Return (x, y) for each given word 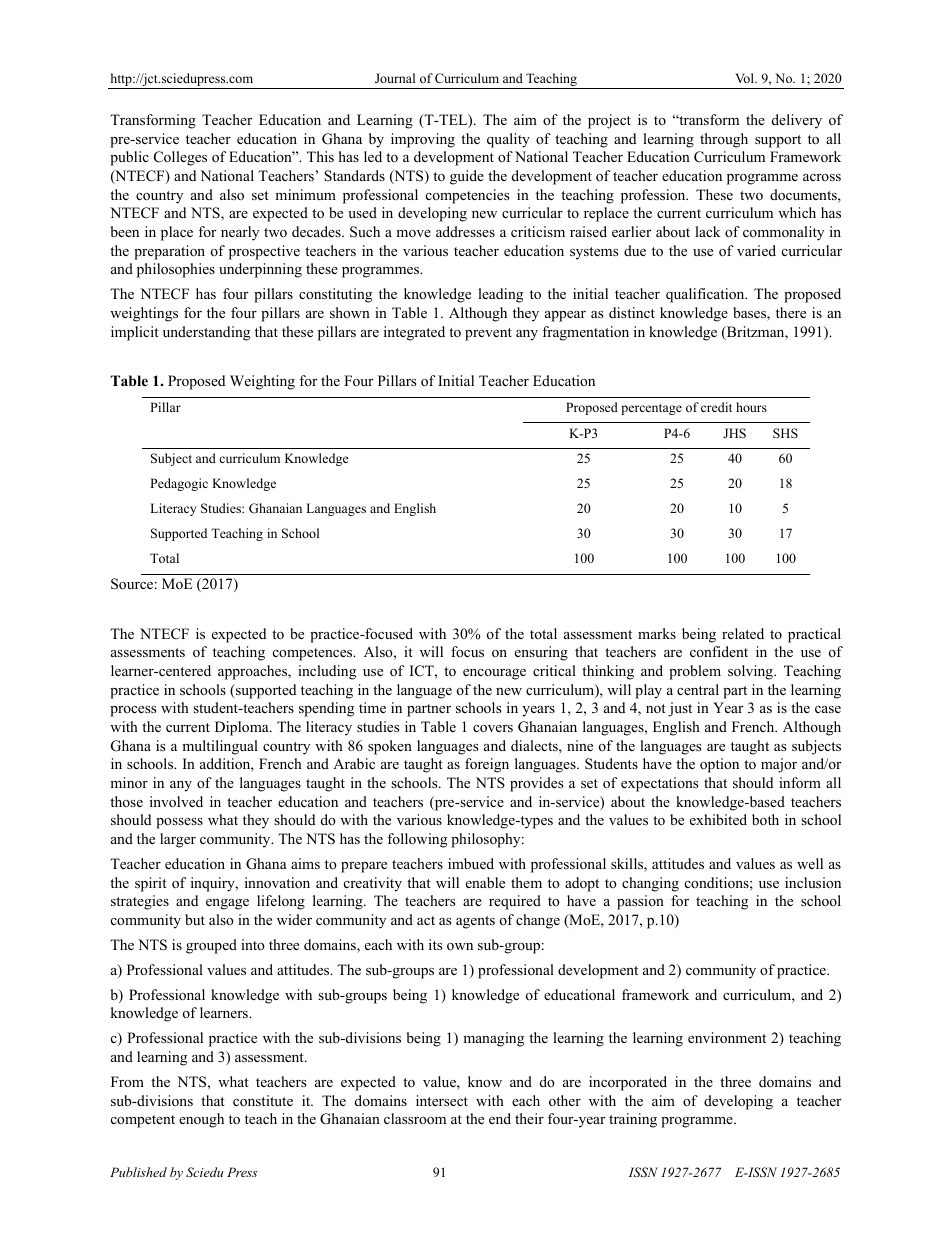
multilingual (220, 747)
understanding (206, 333)
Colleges (180, 158)
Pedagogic (179, 484)
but (195, 919)
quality (508, 140)
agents (475, 922)
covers (493, 729)
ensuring (541, 653)
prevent (488, 334)
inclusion (813, 882)
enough (201, 1120)
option (719, 765)
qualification (706, 295)
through (724, 140)
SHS (785, 433)
